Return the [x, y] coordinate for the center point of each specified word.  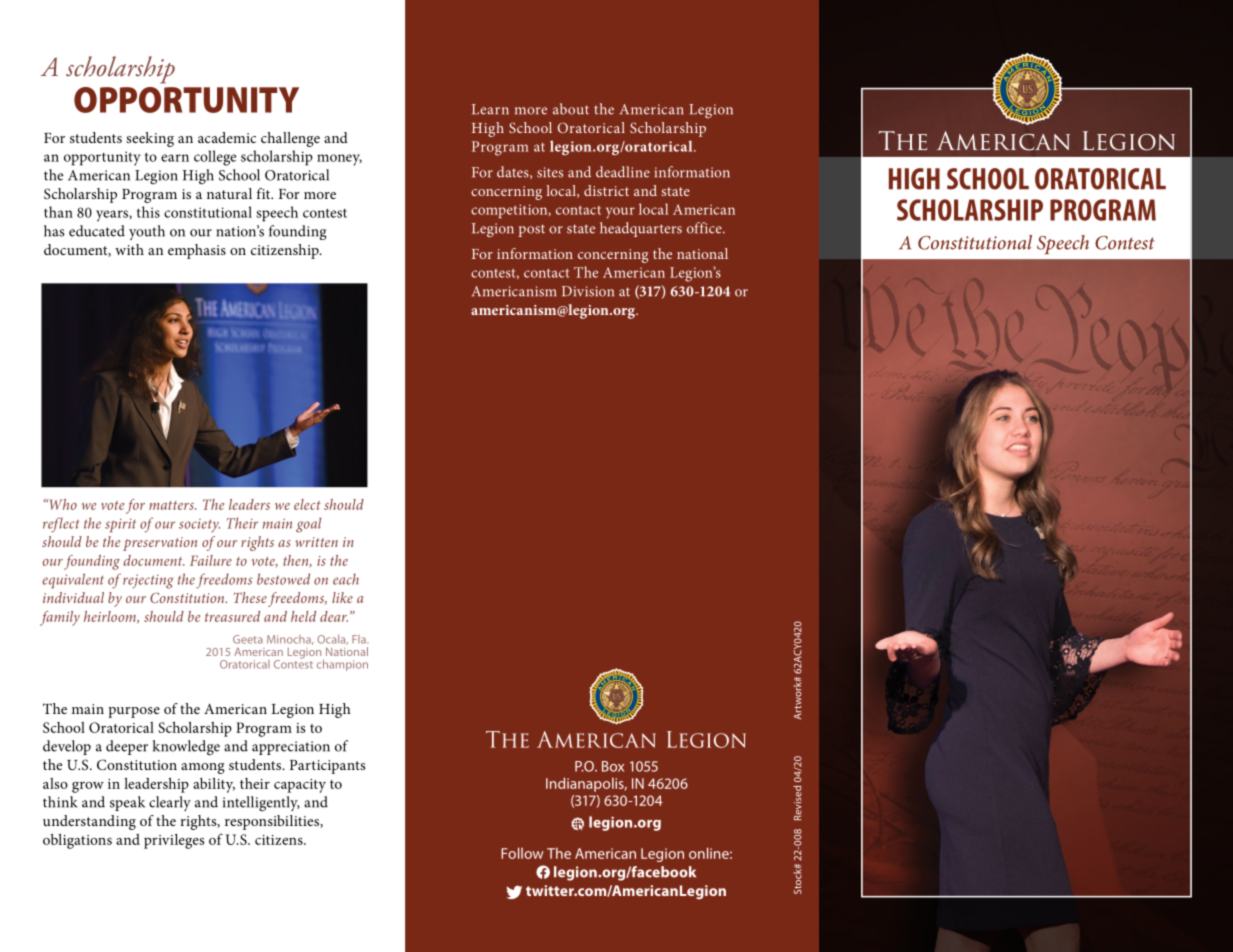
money [339, 160]
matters [172, 505]
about [571, 109]
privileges [174, 841]
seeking [150, 139]
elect [307, 504]
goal [308, 525]
